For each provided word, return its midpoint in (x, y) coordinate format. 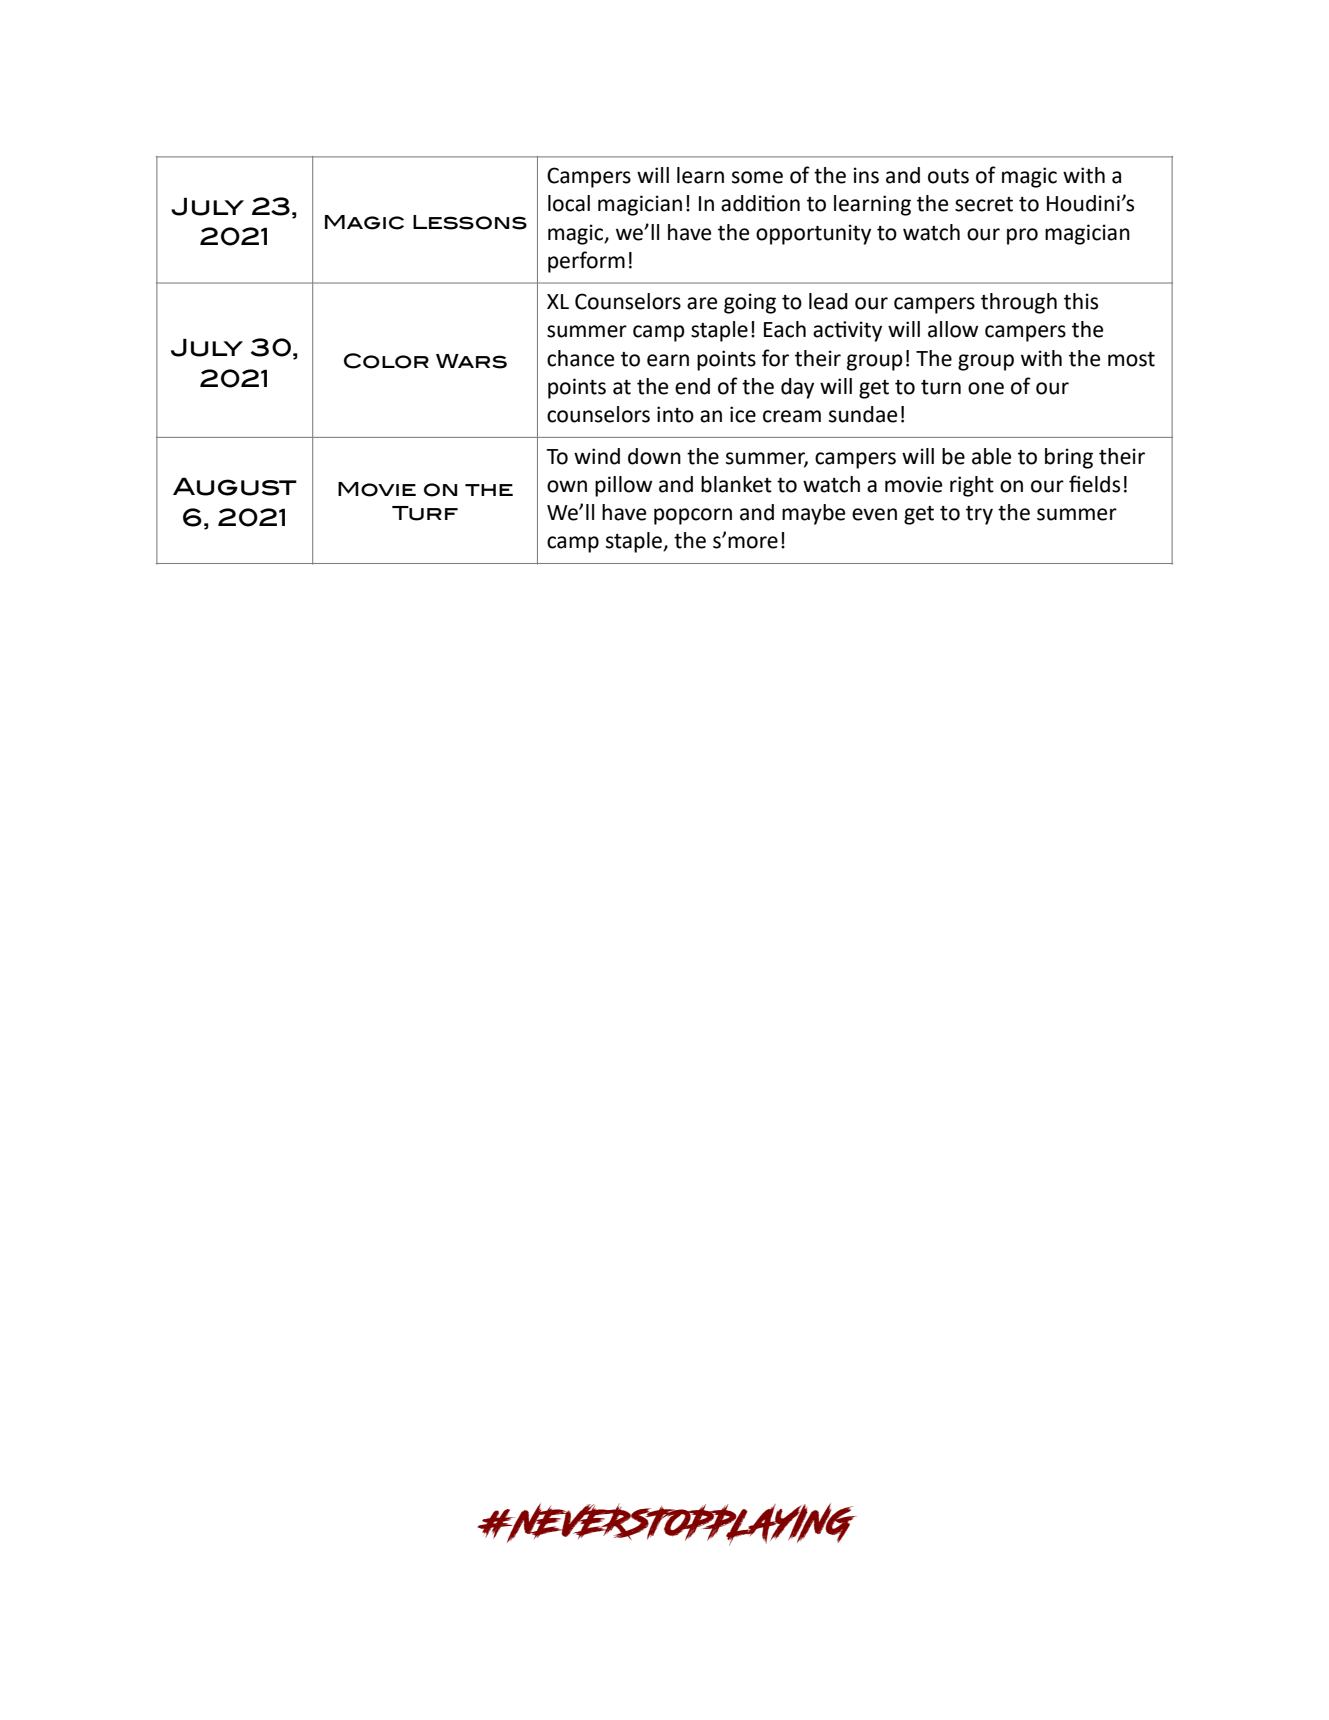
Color (386, 361)
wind (597, 456)
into (675, 414)
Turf (425, 513)
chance (580, 358)
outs (948, 176)
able (991, 456)
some (757, 177)
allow (953, 329)
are (702, 303)
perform (586, 262)
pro (1022, 236)
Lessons (470, 222)
